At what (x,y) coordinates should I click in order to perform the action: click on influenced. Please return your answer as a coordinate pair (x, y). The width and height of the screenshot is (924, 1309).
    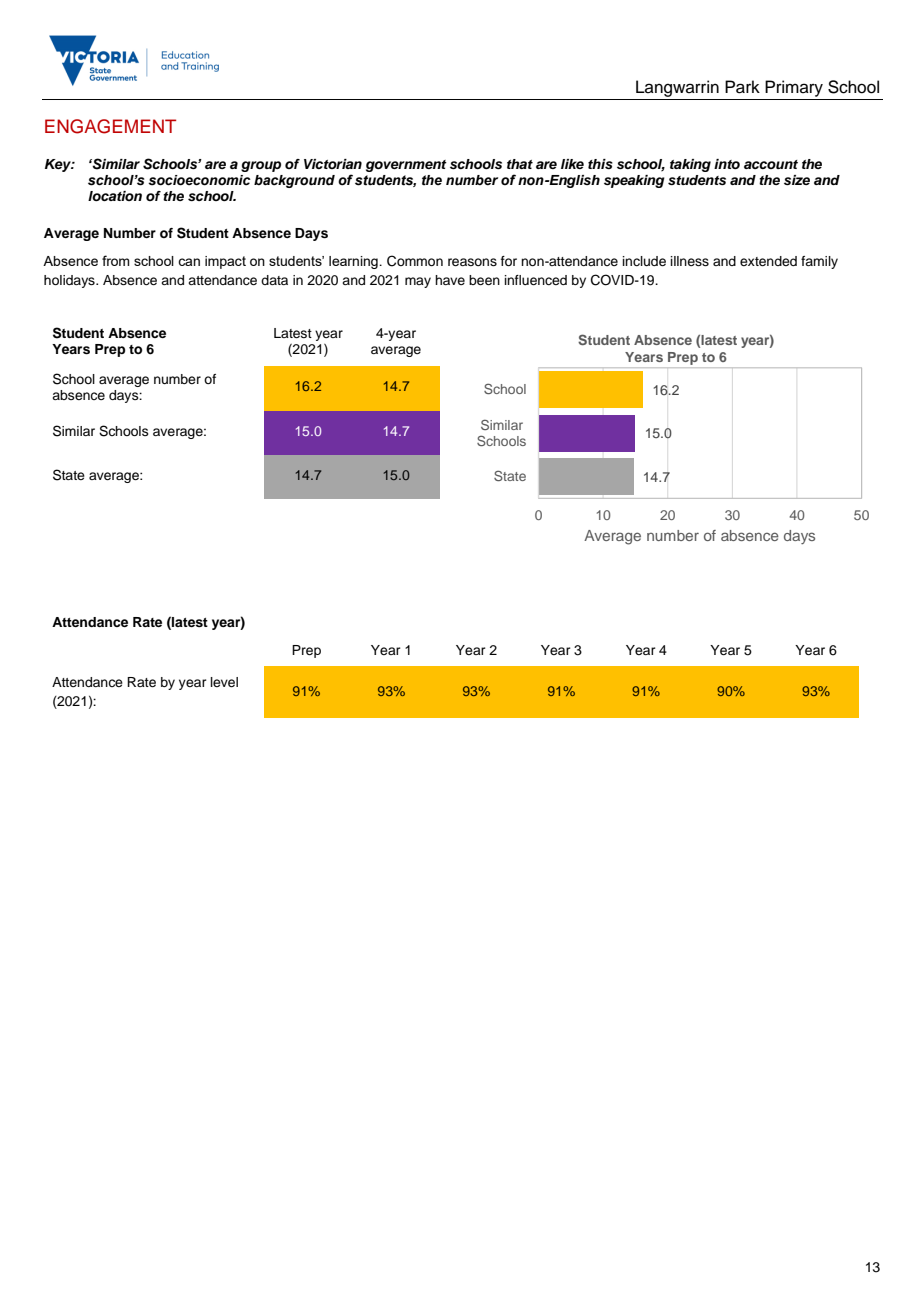
    Looking at the image, I should click on (536, 280).
